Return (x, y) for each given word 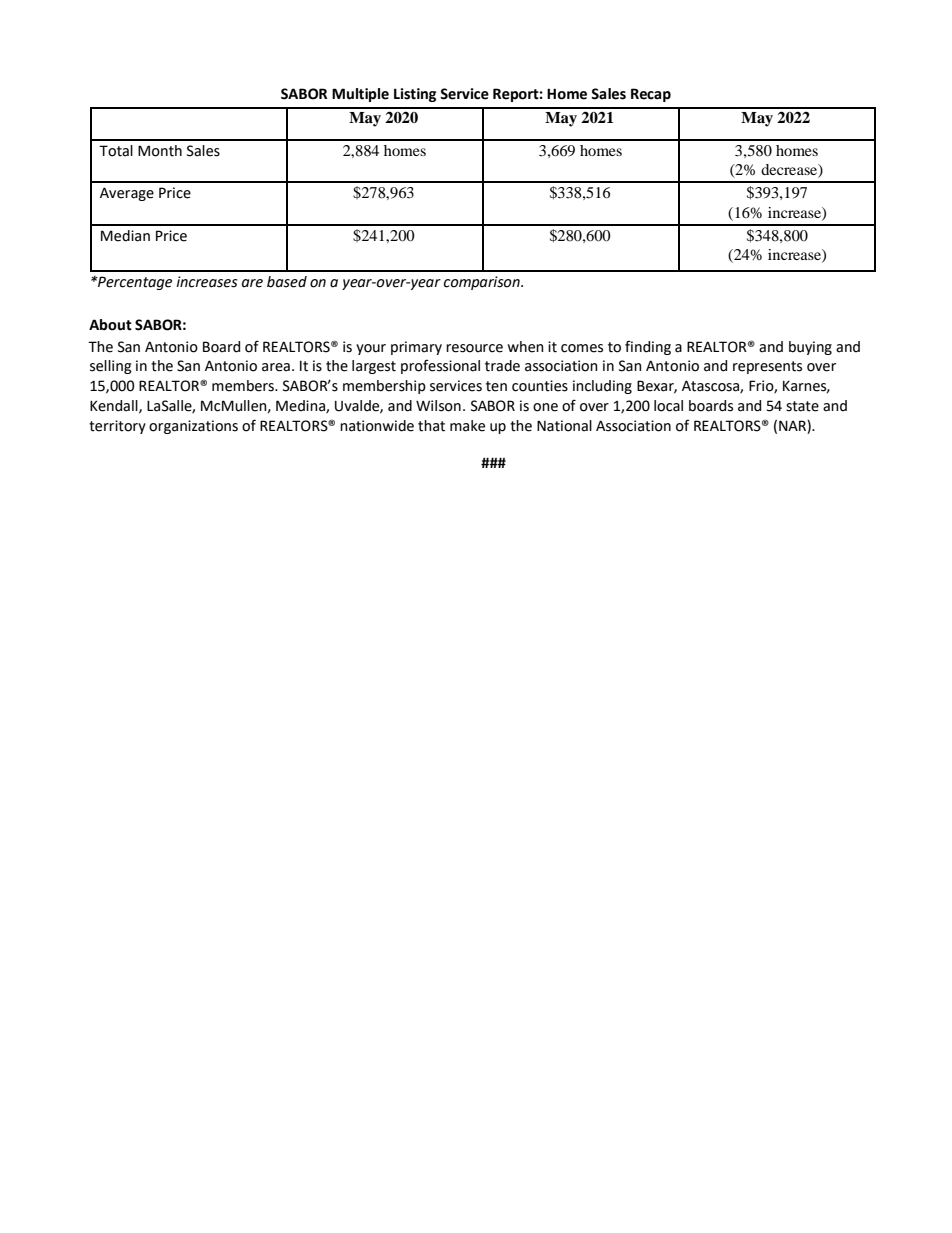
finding (648, 347)
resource (474, 348)
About (110, 325)
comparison (483, 283)
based (287, 282)
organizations (193, 427)
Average (127, 194)
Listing (415, 95)
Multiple (360, 95)
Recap (651, 95)
